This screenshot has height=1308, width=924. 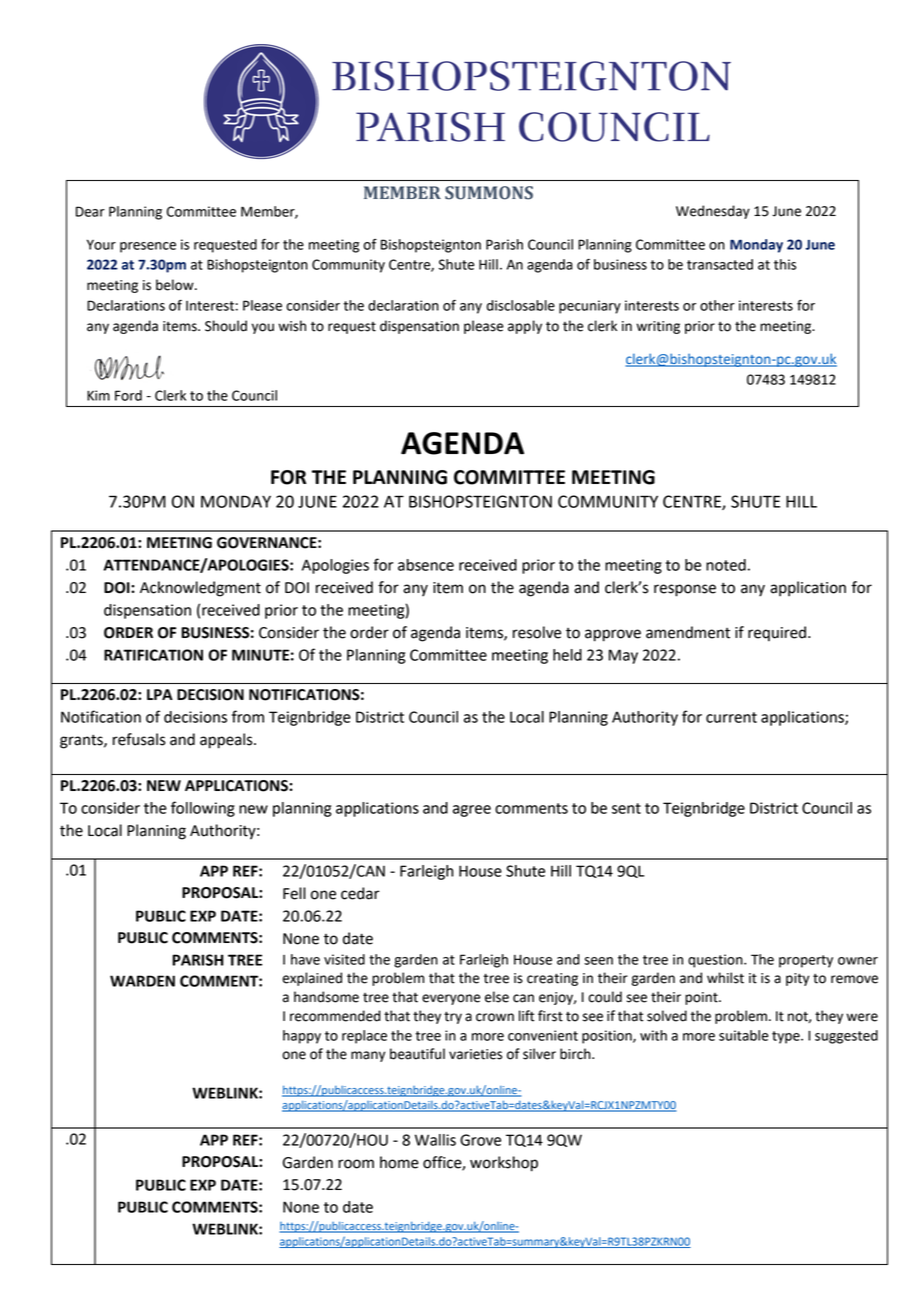 What do you see at coordinates (552, 979) in the screenshot?
I see `creating` at bounding box center [552, 979].
